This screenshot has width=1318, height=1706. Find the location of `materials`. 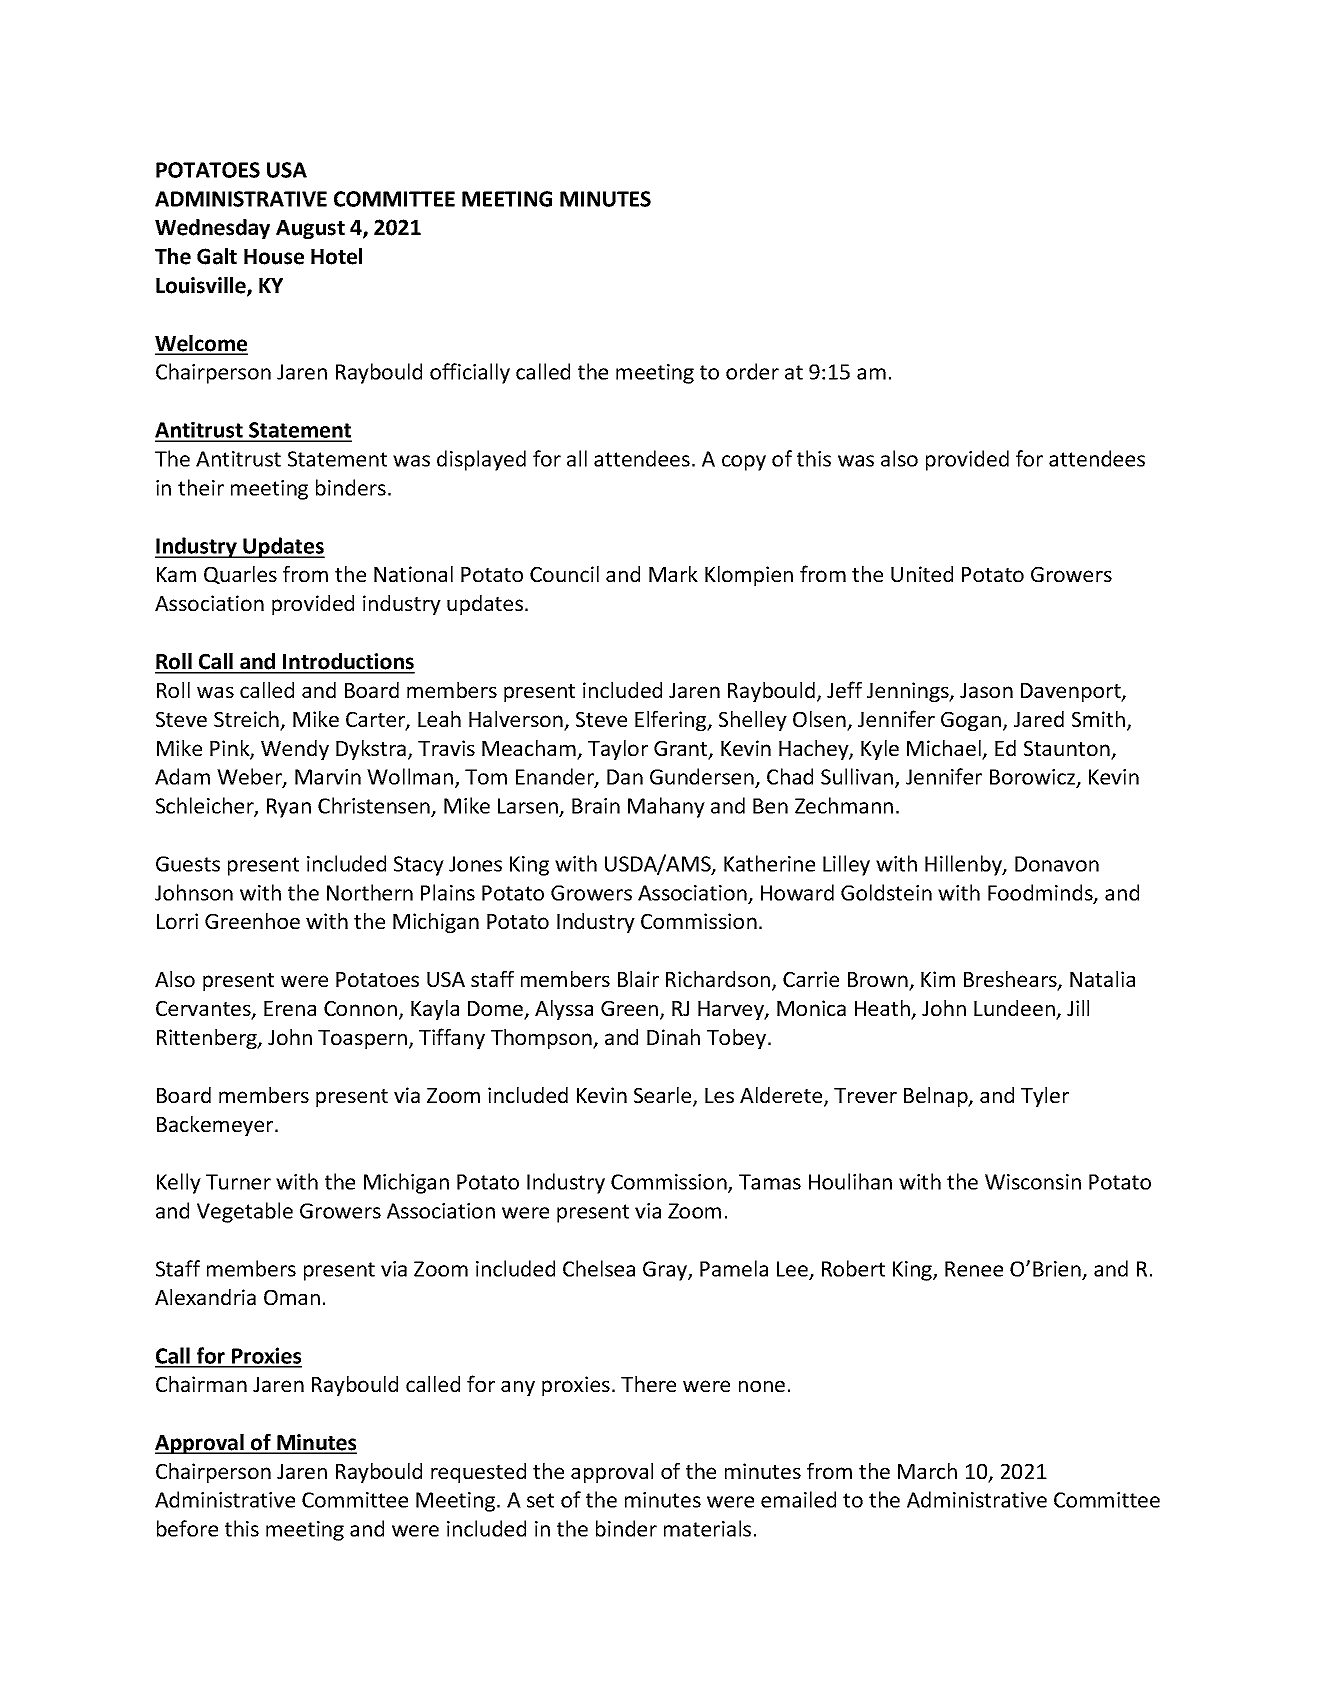

materials is located at coordinates (707, 1528).
